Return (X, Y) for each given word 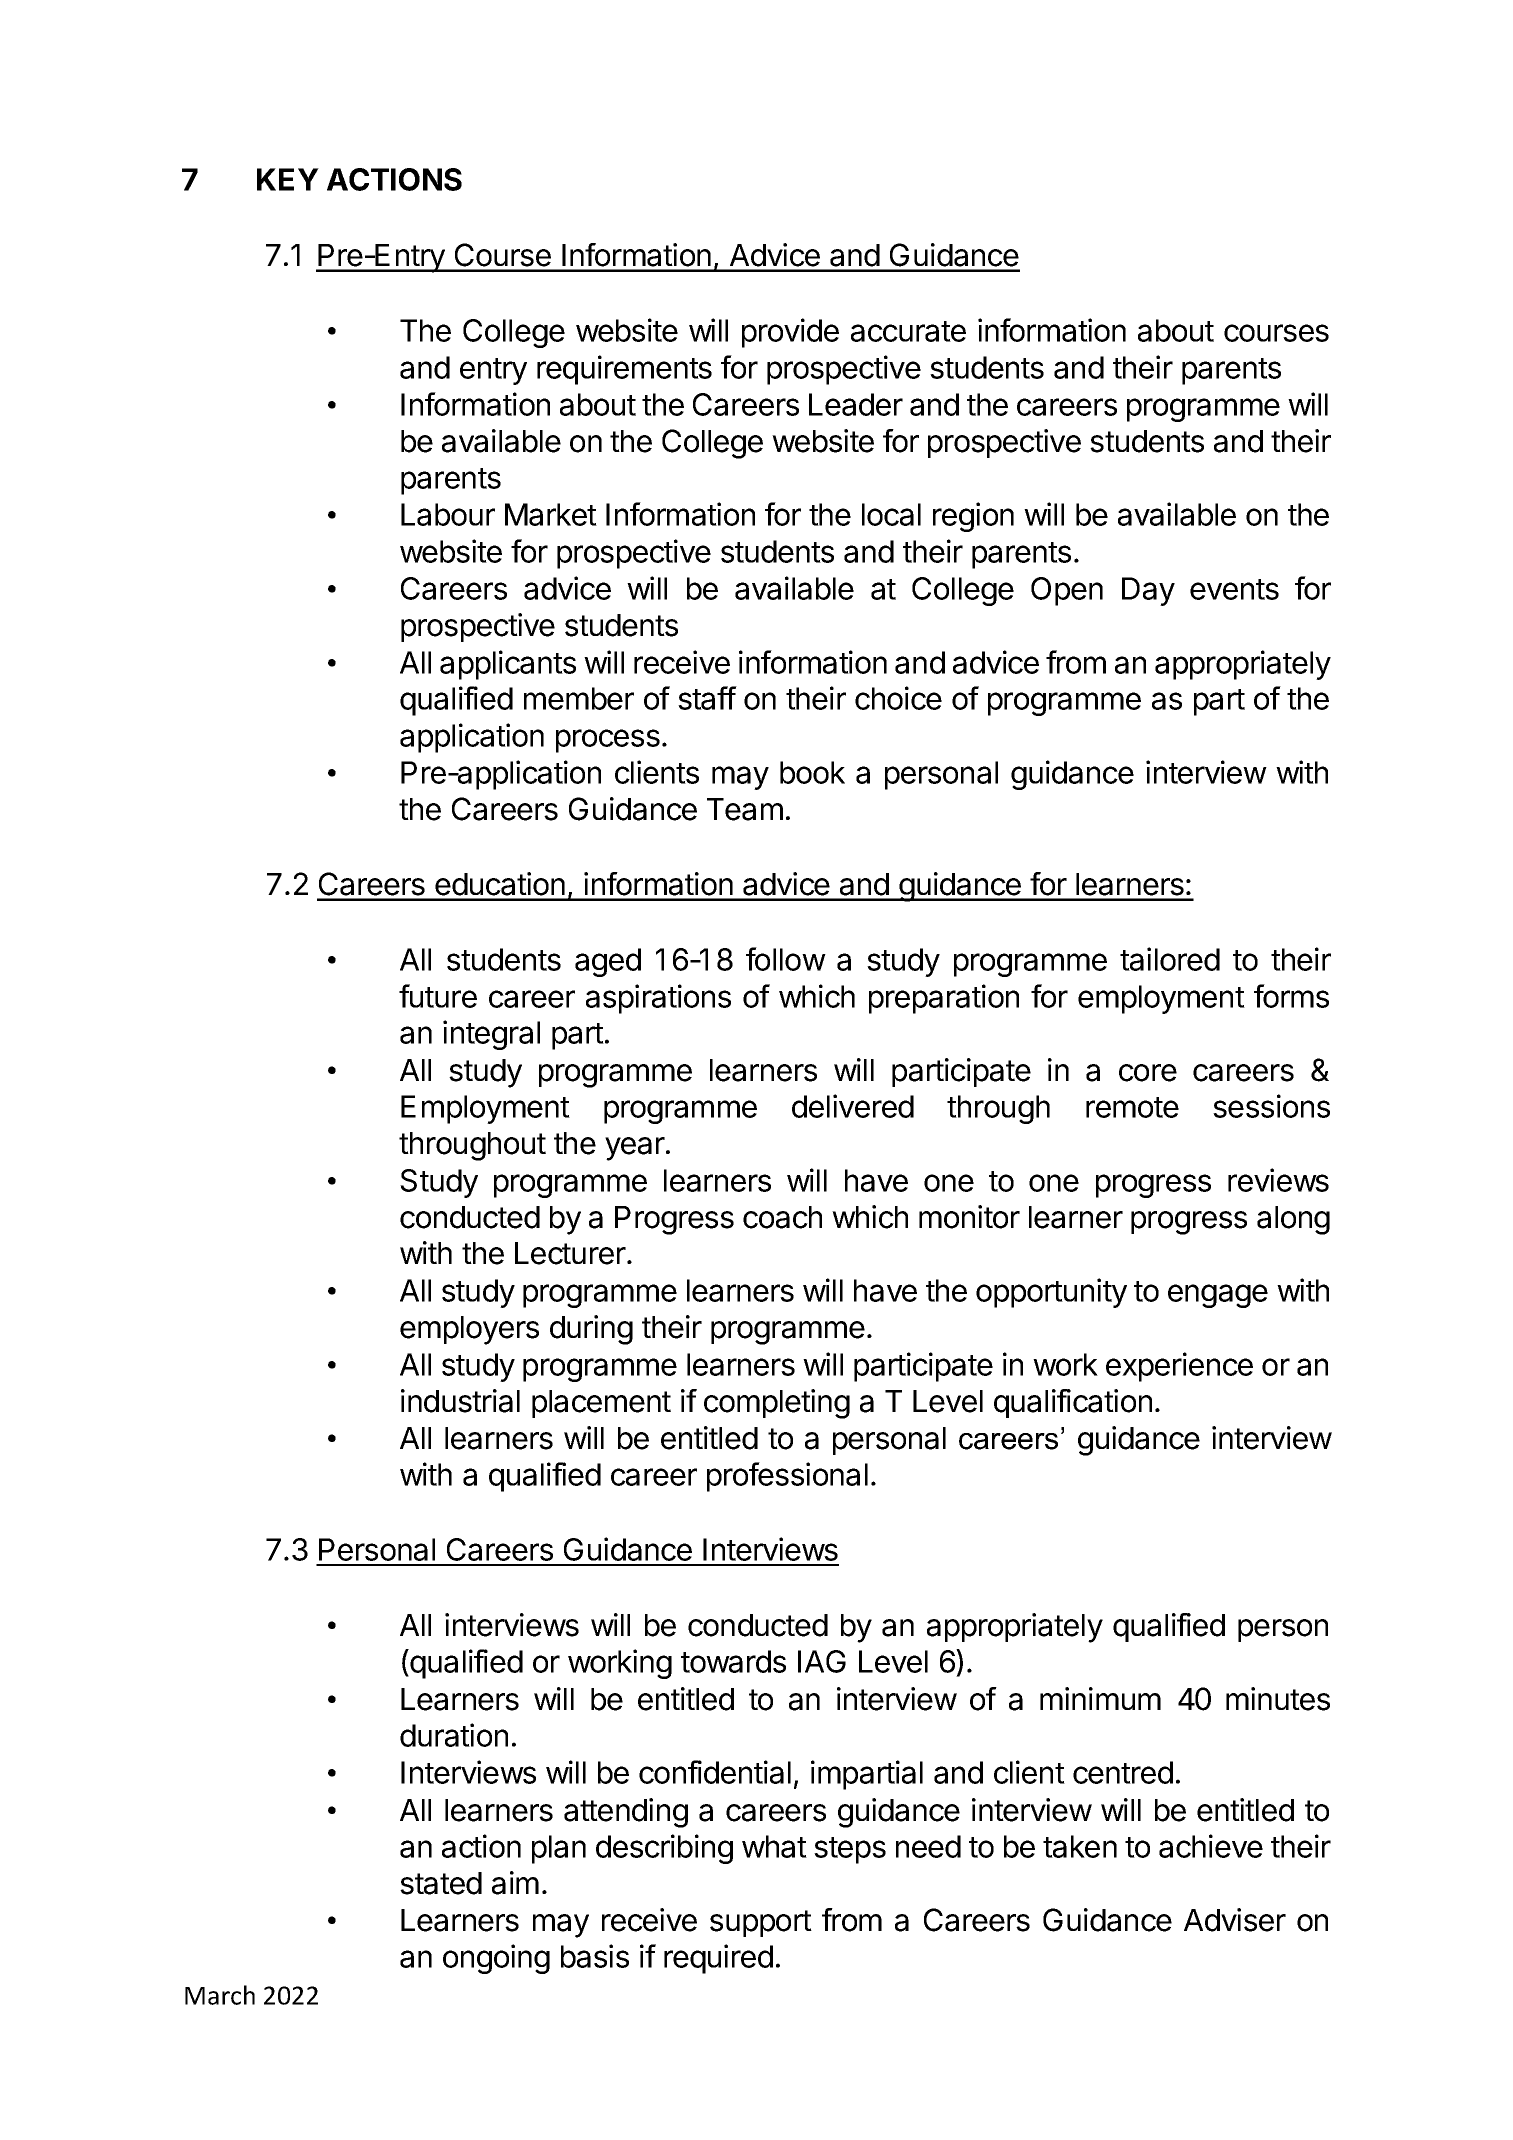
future (438, 996)
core (1148, 1073)
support (761, 1923)
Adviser (1235, 1920)
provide (790, 333)
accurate (908, 331)
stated (441, 1883)
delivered (853, 1106)
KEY (288, 179)
